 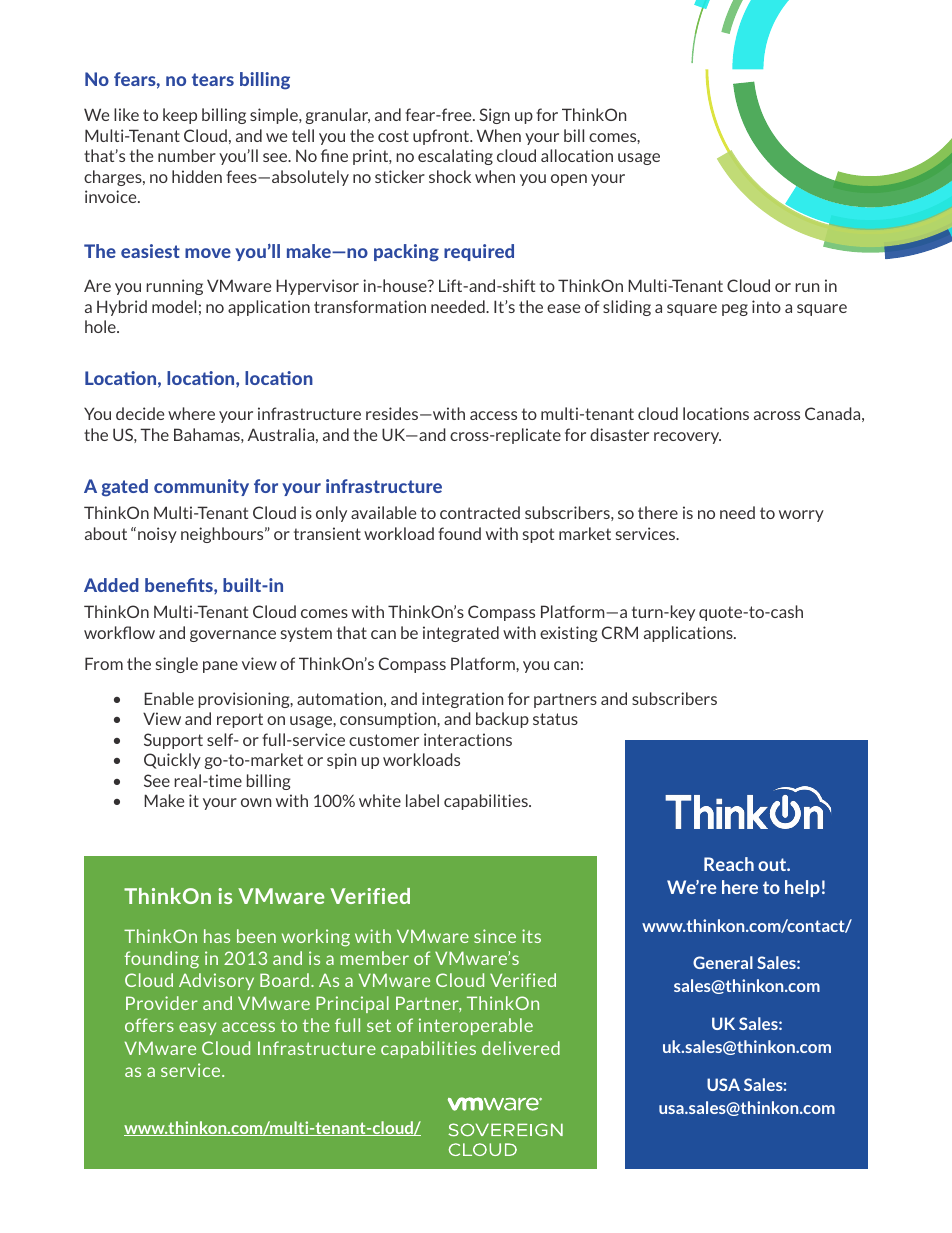 I want to click on easy, so click(x=197, y=1028).
